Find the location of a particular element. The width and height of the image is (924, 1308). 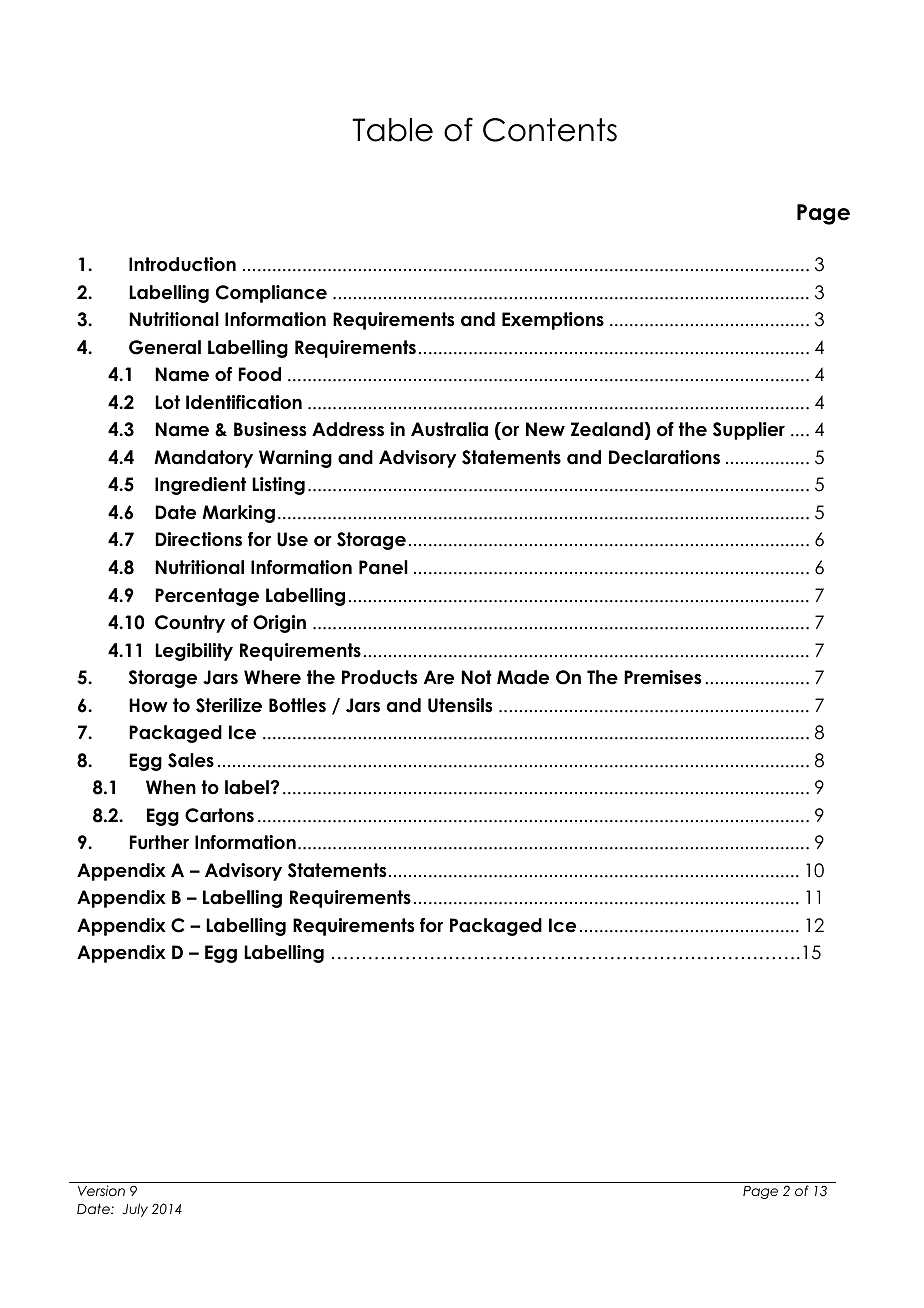

Utensils is located at coordinates (460, 705).
